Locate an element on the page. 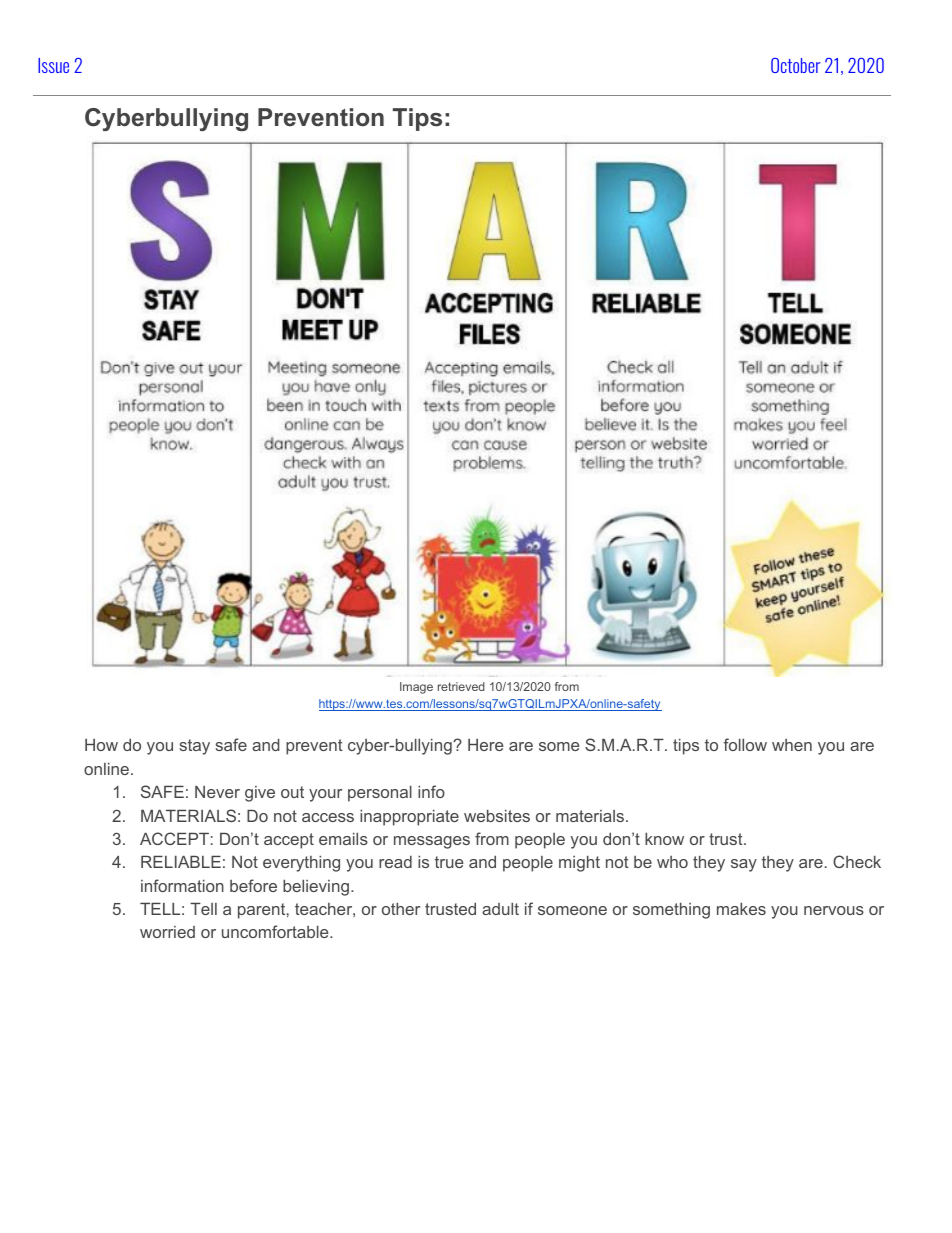 Image resolution: width=952 pixels, height=1233 pixels. Here is located at coordinates (486, 745).
